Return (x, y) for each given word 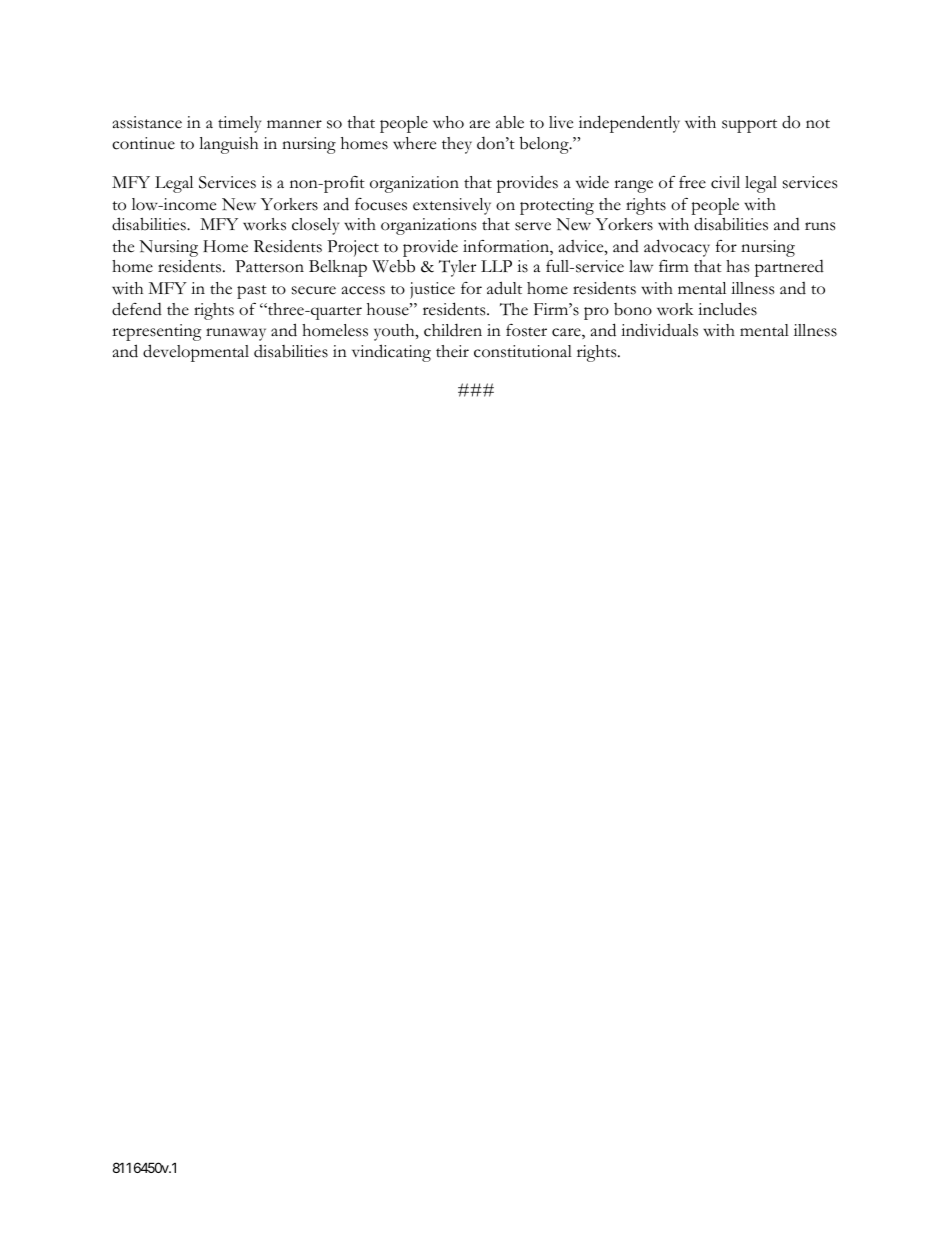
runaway (236, 334)
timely (239, 124)
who (448, 122)
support (749, 126)
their (452, 351)
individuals (659, 330)
